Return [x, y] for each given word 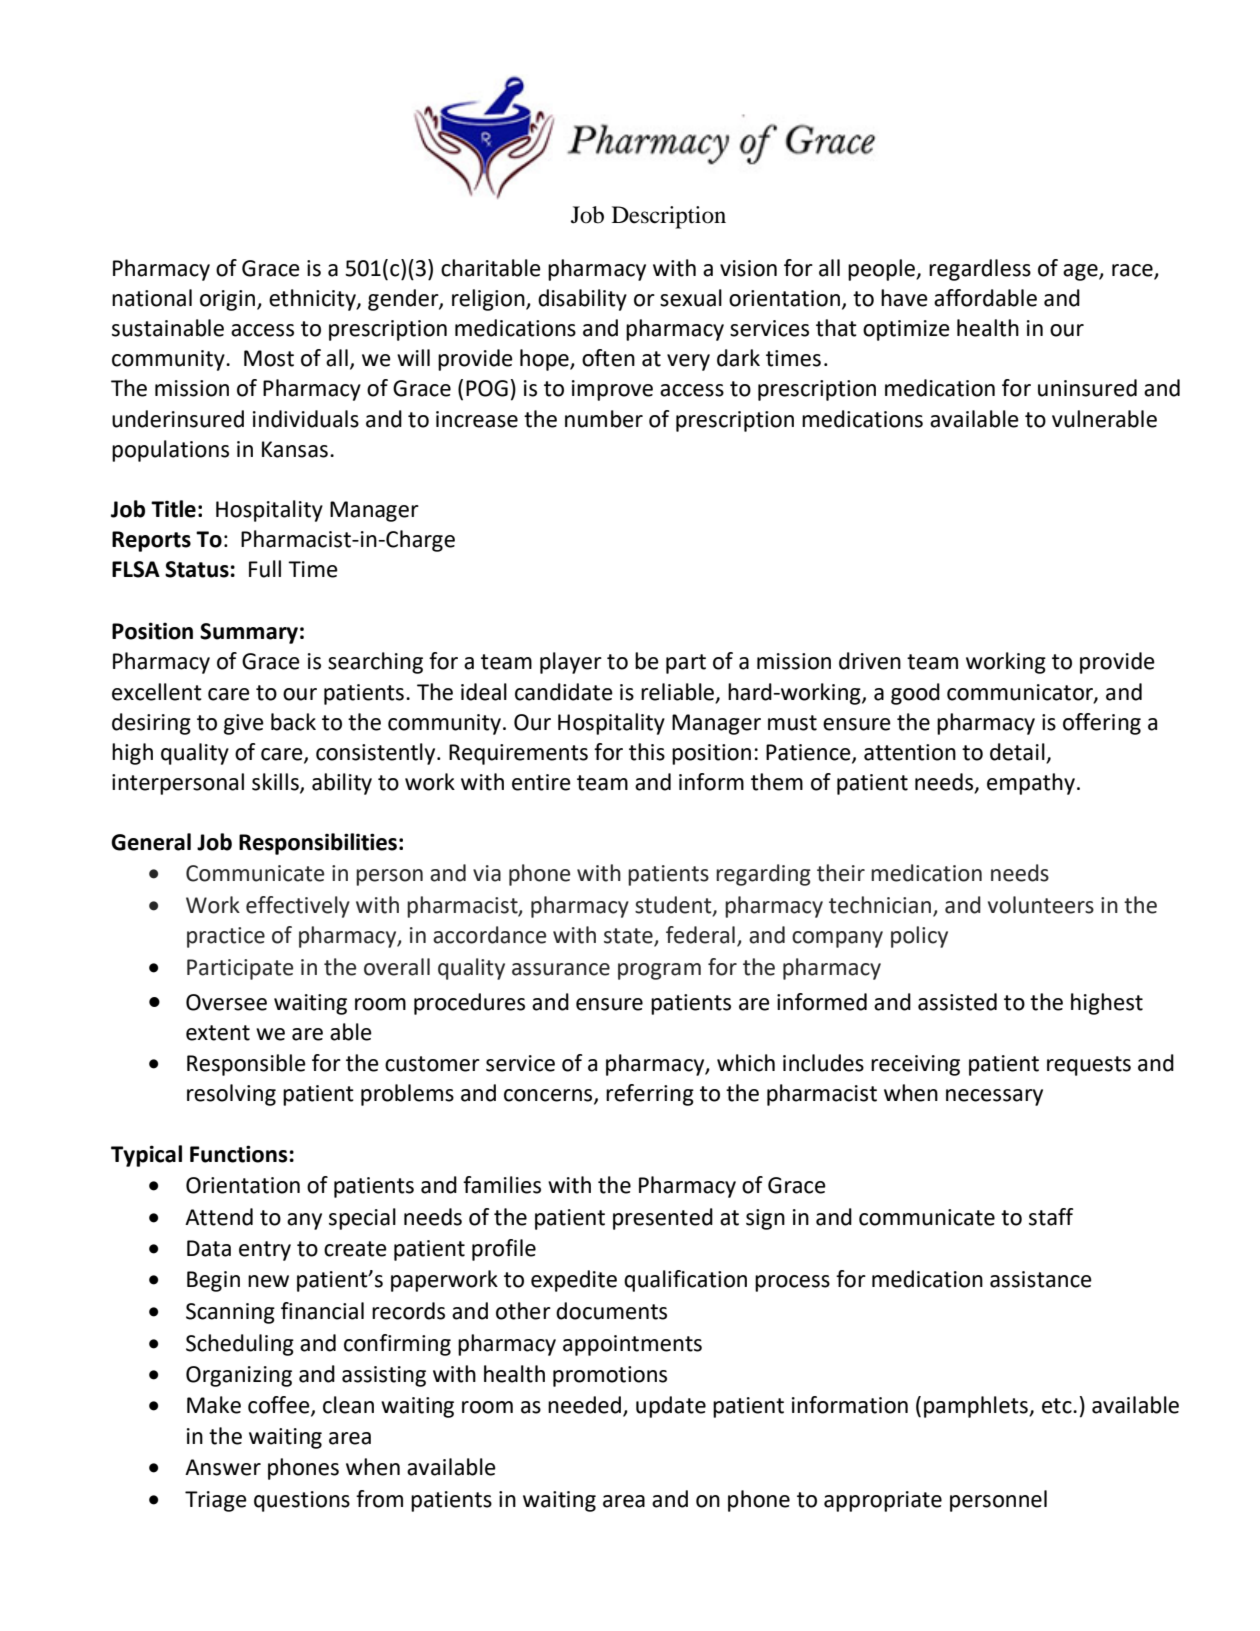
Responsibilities [318, 844]
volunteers [1041, 905]
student [674, 906]
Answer [223, 1467]
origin [229, 300]
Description [669, 217]
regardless [980, 270]
